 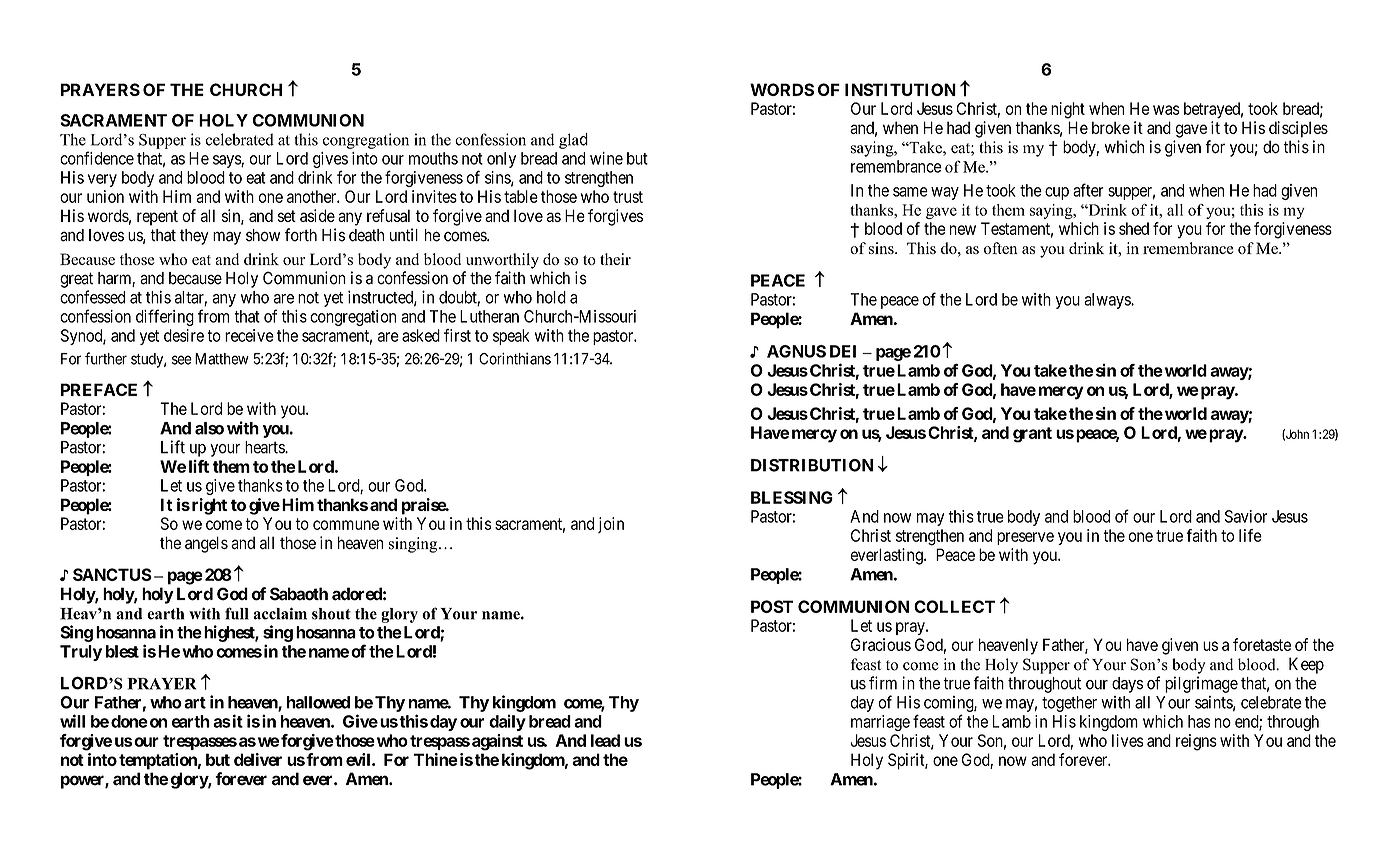 What do you see at coordinates (772, 606) in the page?
I see `POST` at bounding box center [772, 606].
